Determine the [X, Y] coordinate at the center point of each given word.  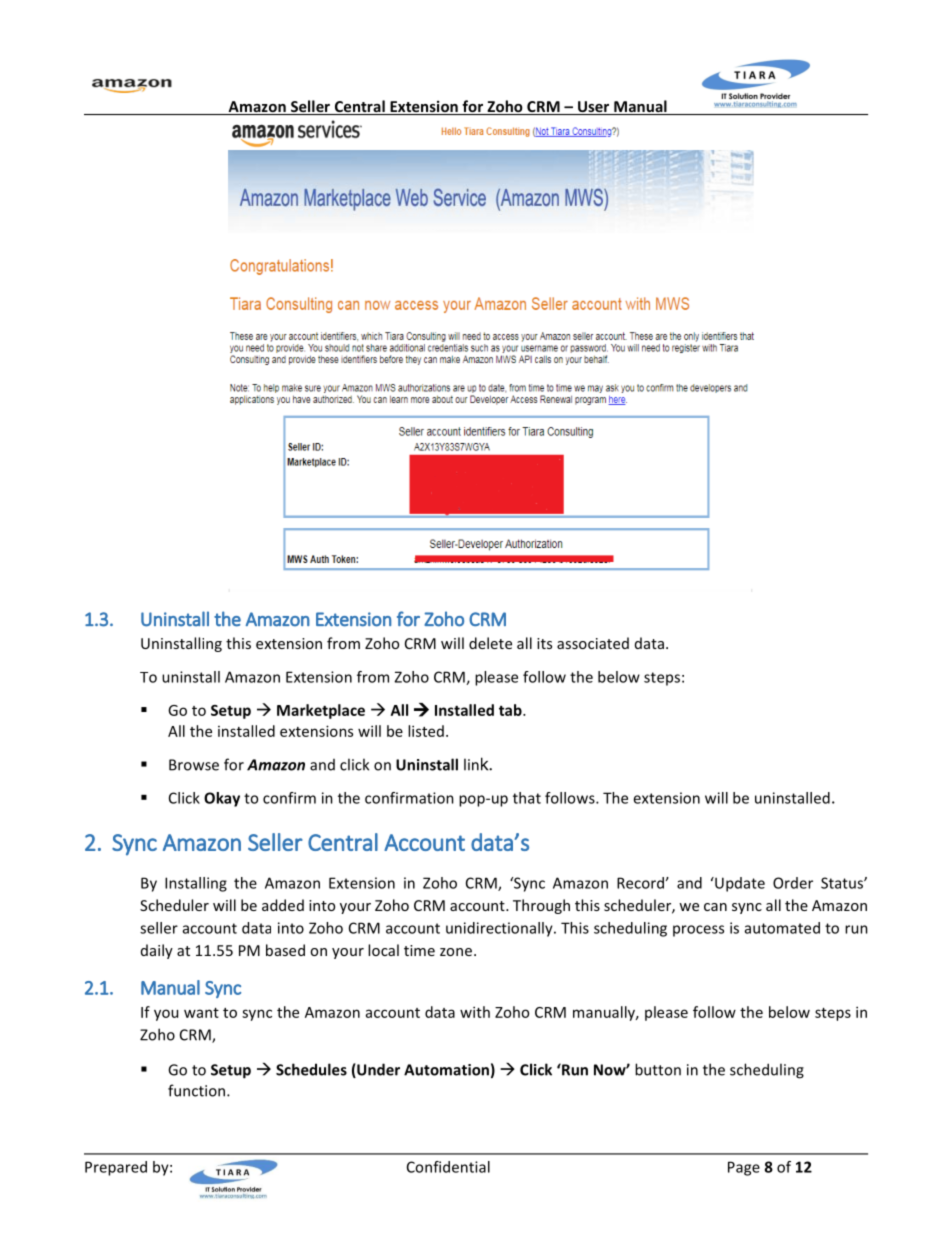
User [594, 108]
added [283, 905]
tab [511, 710]
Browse [194, 765]
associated [593, 643]
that [527, 798]
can [715, 907]
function [198, 1090]
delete [490, 643]
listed [426, 731]
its [544, 643]
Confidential [448, 1167]
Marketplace [321, 711]
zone [456, 952]
